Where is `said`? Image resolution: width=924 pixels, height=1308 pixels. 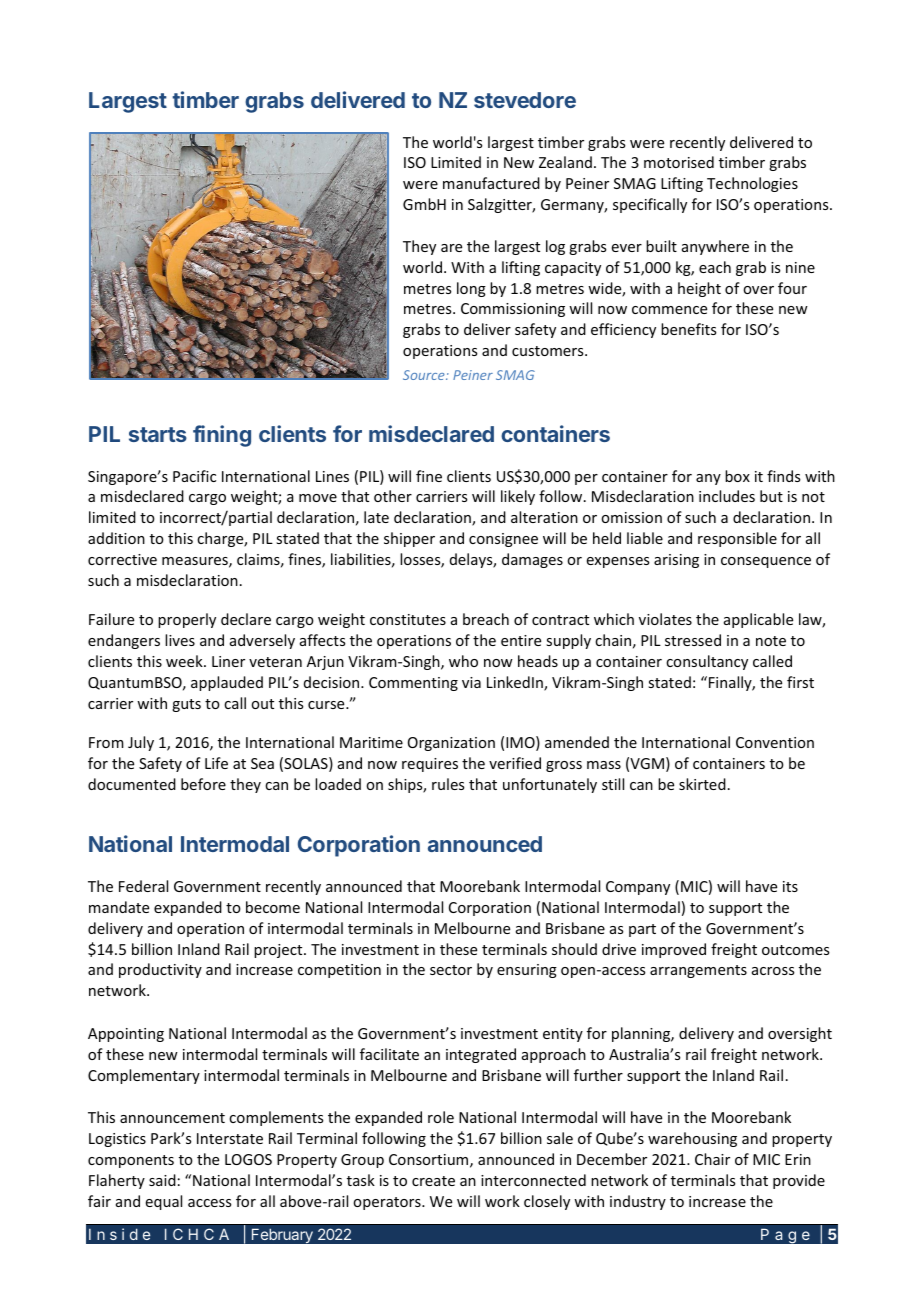 said is located at coordinates (162, 1180).
